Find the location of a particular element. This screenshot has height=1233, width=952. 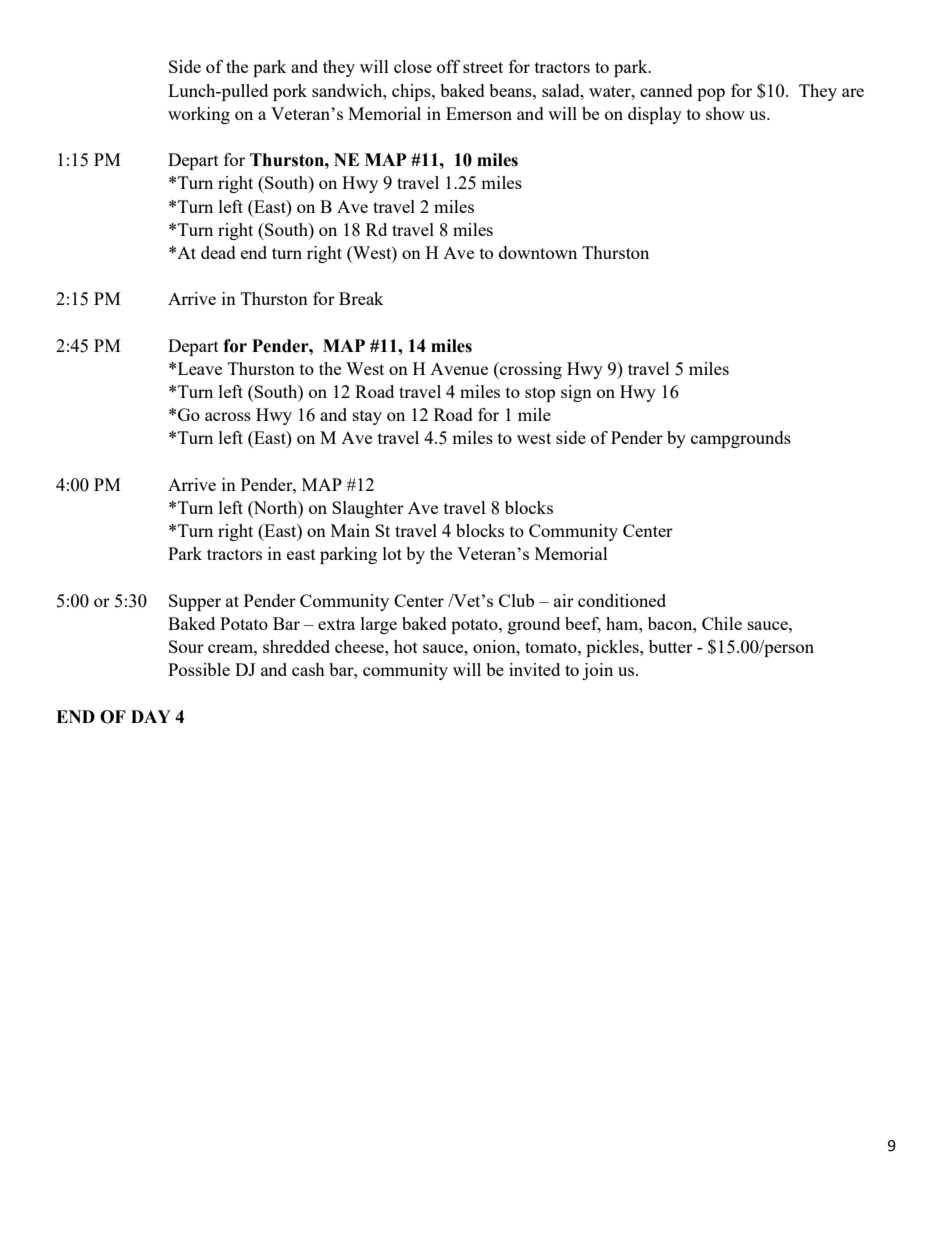

pop is located at coordinates (711, 94).
